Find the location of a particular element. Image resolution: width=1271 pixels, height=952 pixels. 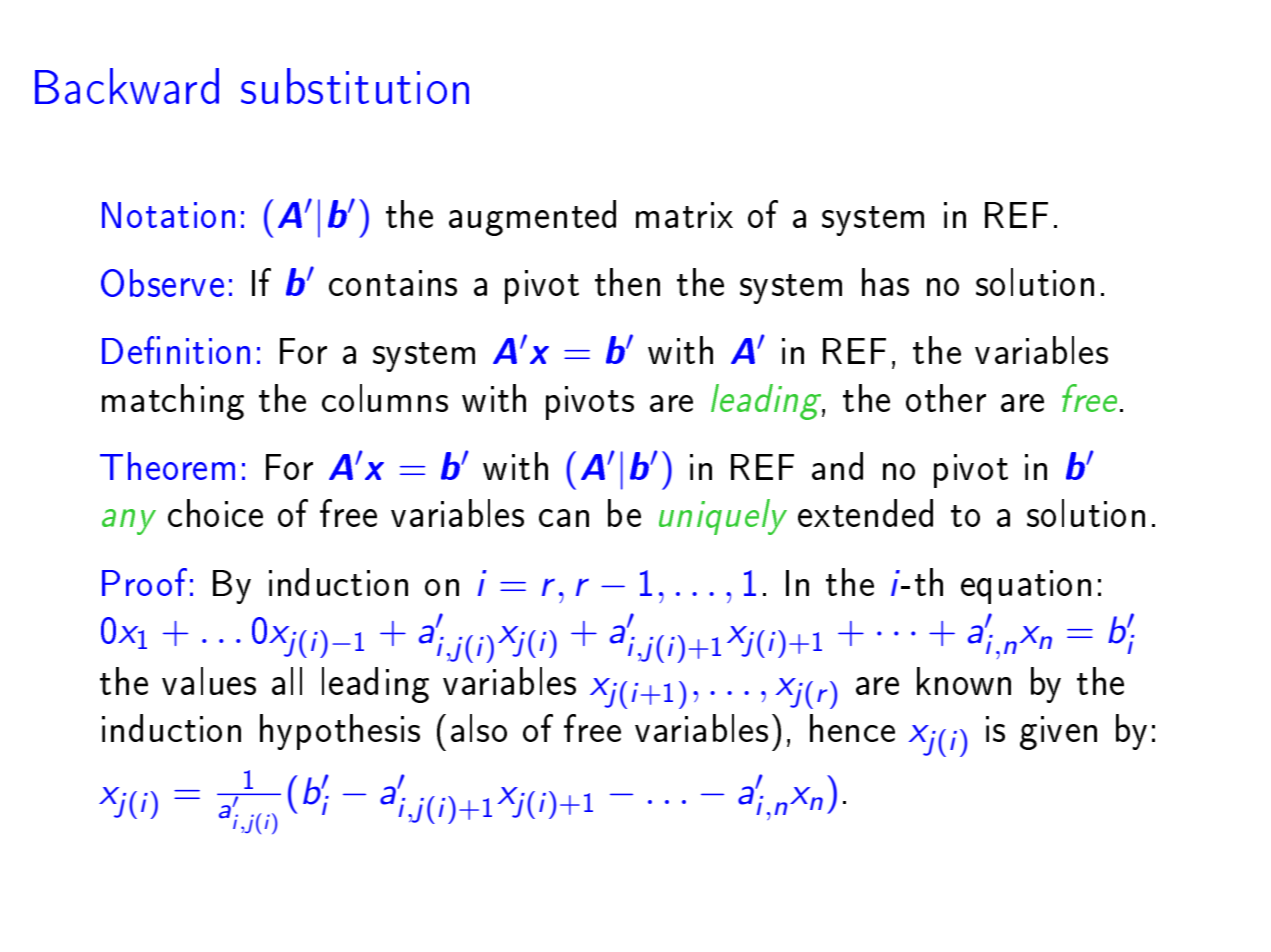

other is located at coordinates (946, 398).
